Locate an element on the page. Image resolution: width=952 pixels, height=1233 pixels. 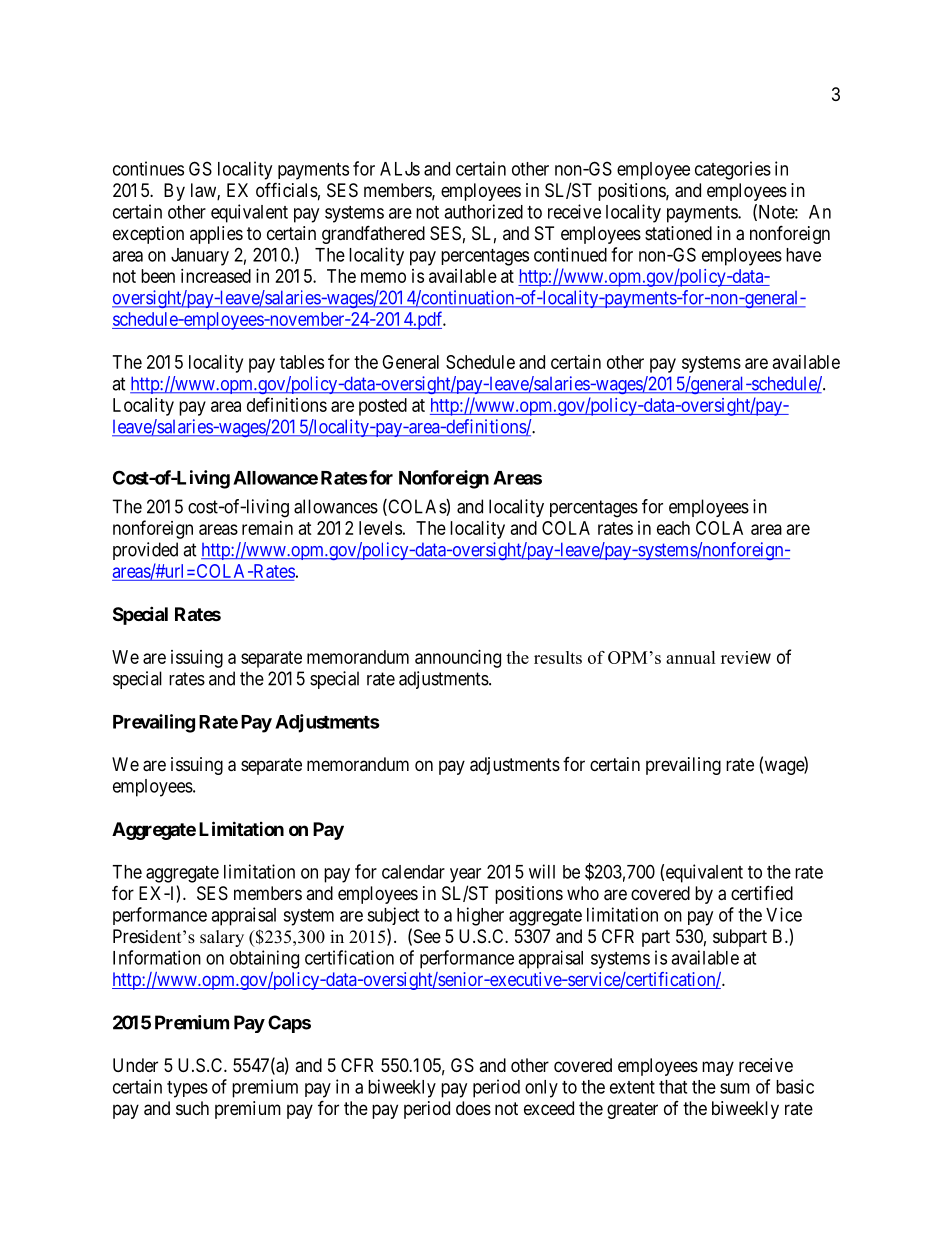
does is located at coordinates (473, 1108).
